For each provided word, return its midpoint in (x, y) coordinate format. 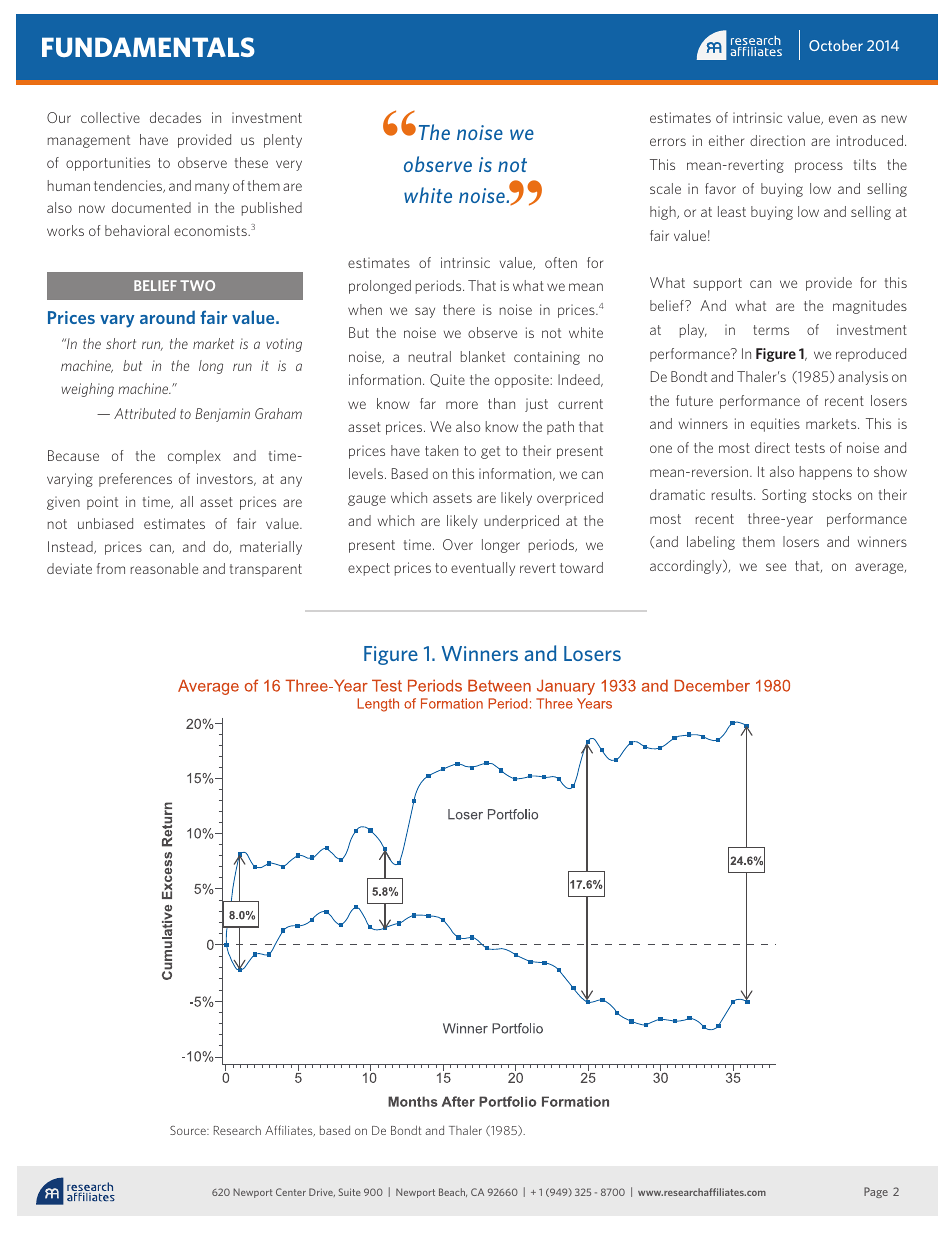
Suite (350, 1192)
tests (810, 448)
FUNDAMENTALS (148, 47)
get (490, 452)
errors (668, 142)
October (836, 45)
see (776, 567)
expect (369, 569)
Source (189, 1130)
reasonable (164, 568)
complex (194, 457)
